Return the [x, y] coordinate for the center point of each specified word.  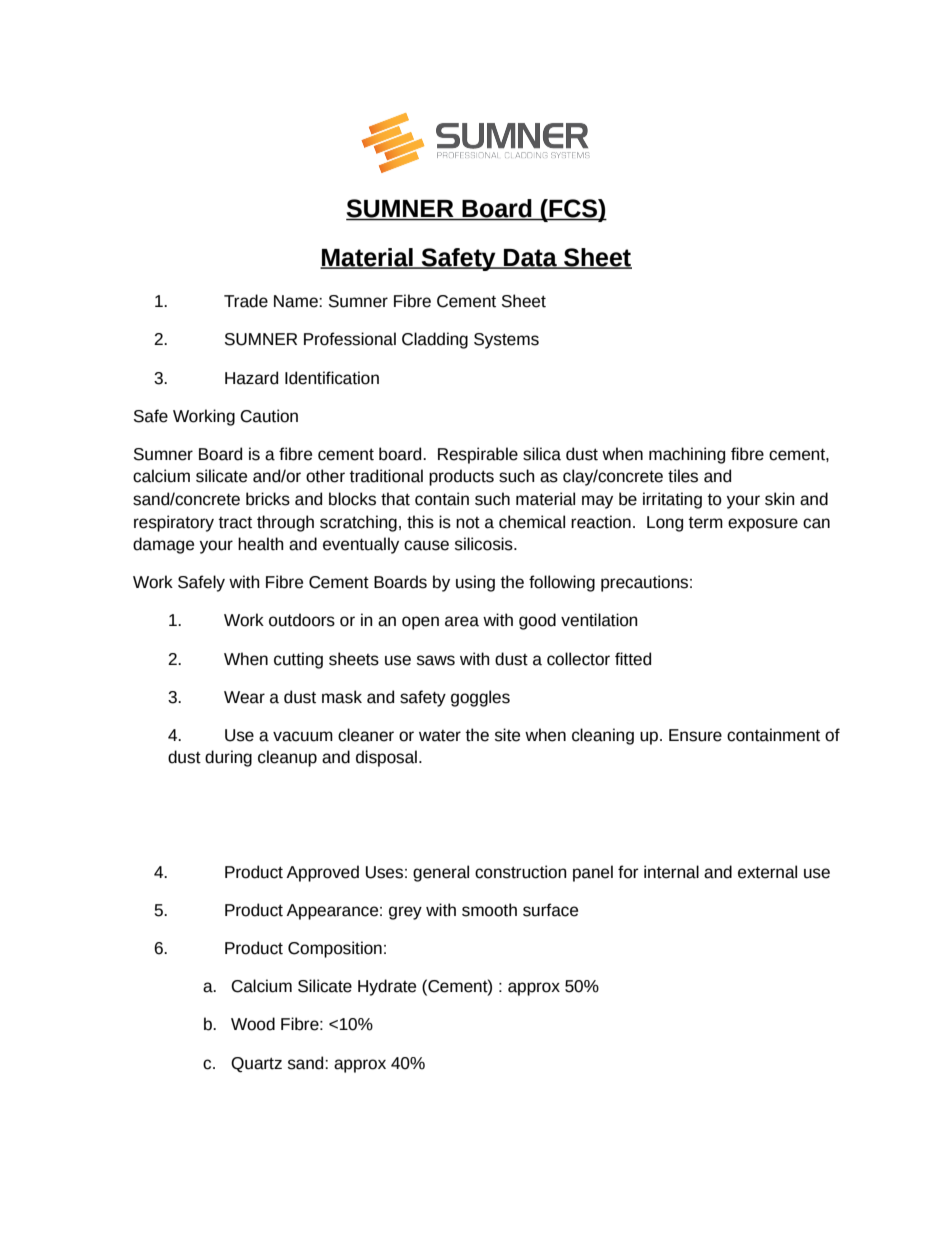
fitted [633, 659]
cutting [298, 660]
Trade [246, 301]
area [462, 621]
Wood [253, 1024]
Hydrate [387, 987]
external [767, 872]
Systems [506, 341]
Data [530, 259]
